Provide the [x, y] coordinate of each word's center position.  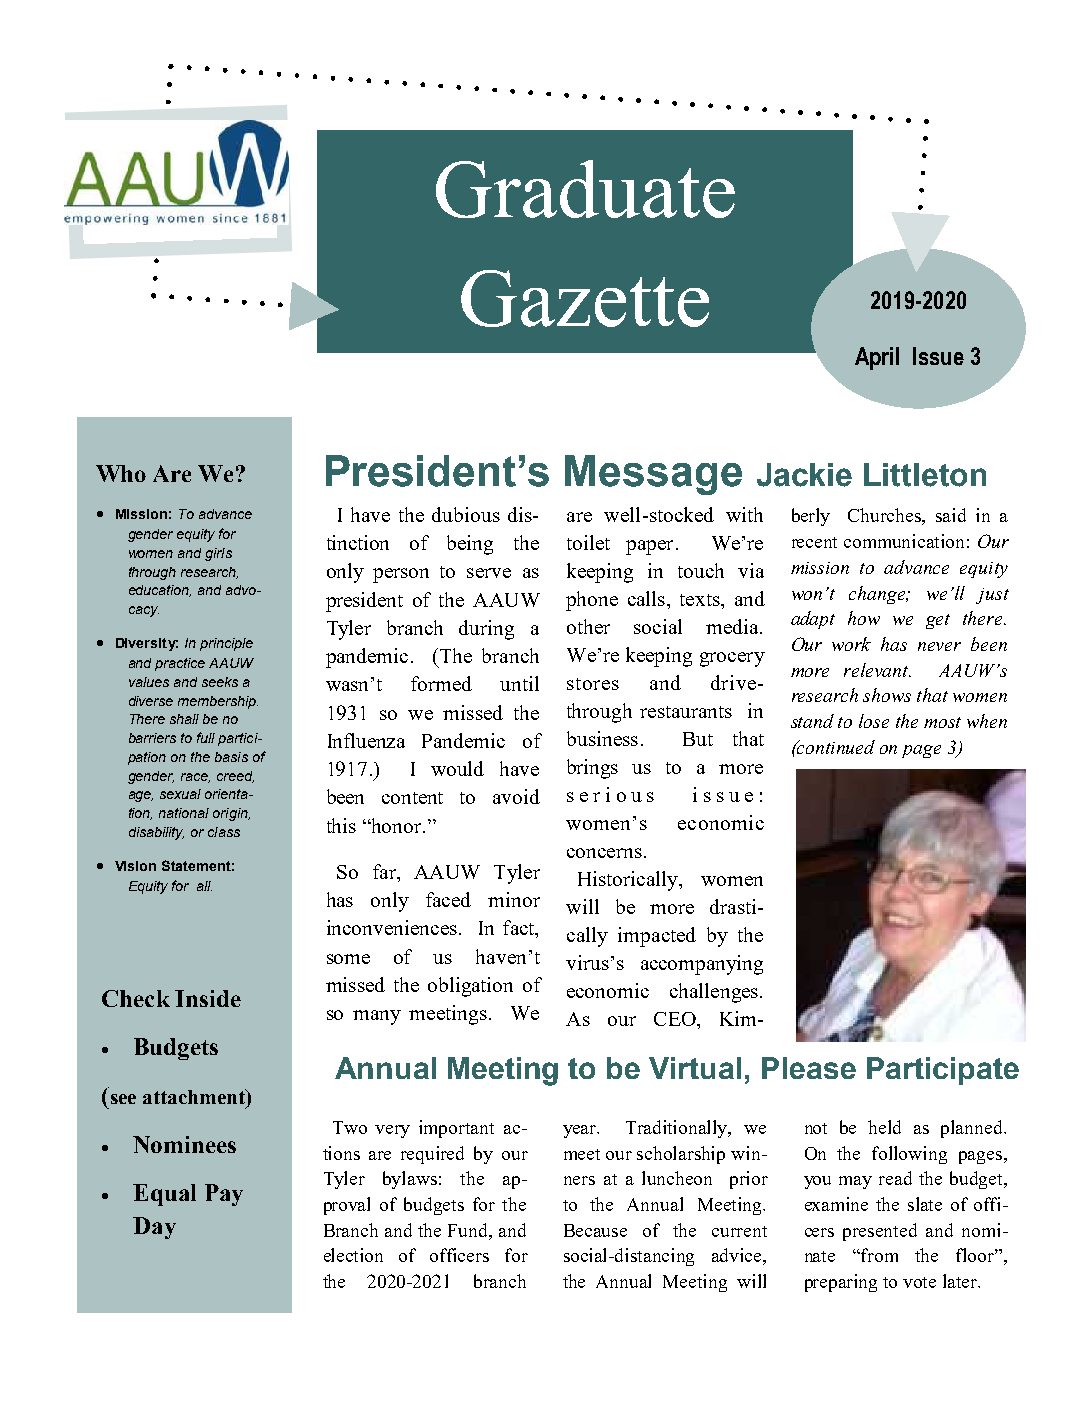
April [877, 358]
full [206, 737]
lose [874, 721]
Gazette [585, 298]
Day [154, 1228]
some [348, 959]
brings [592, 769]
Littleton [925, 475]
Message [653, 475]
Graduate [585, 189]
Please [809, 1068]
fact [520, 929]
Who [121, 473]
